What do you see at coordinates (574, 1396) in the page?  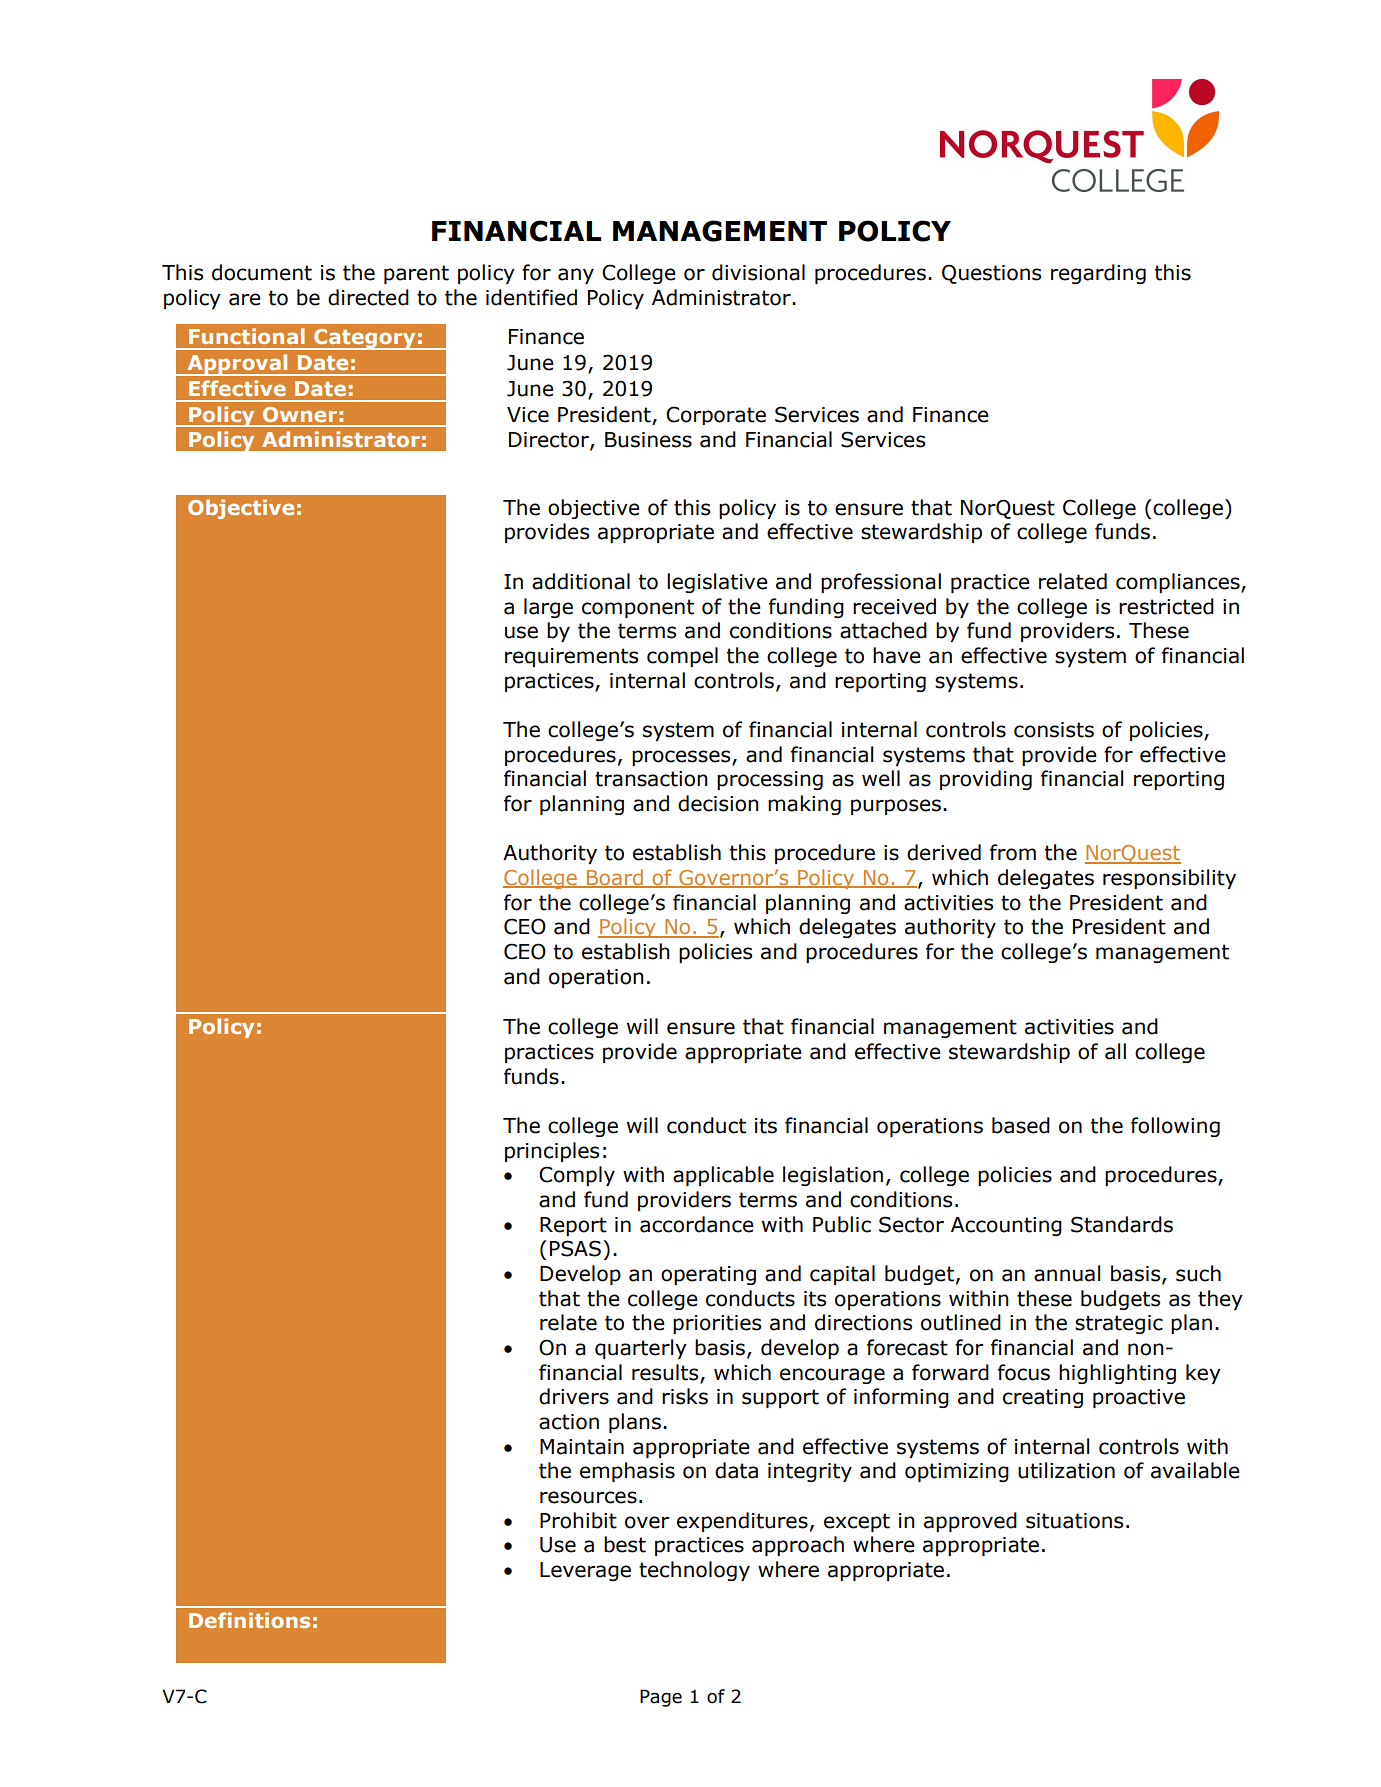 I see `drivers` at bounding box center [574, 1396].
